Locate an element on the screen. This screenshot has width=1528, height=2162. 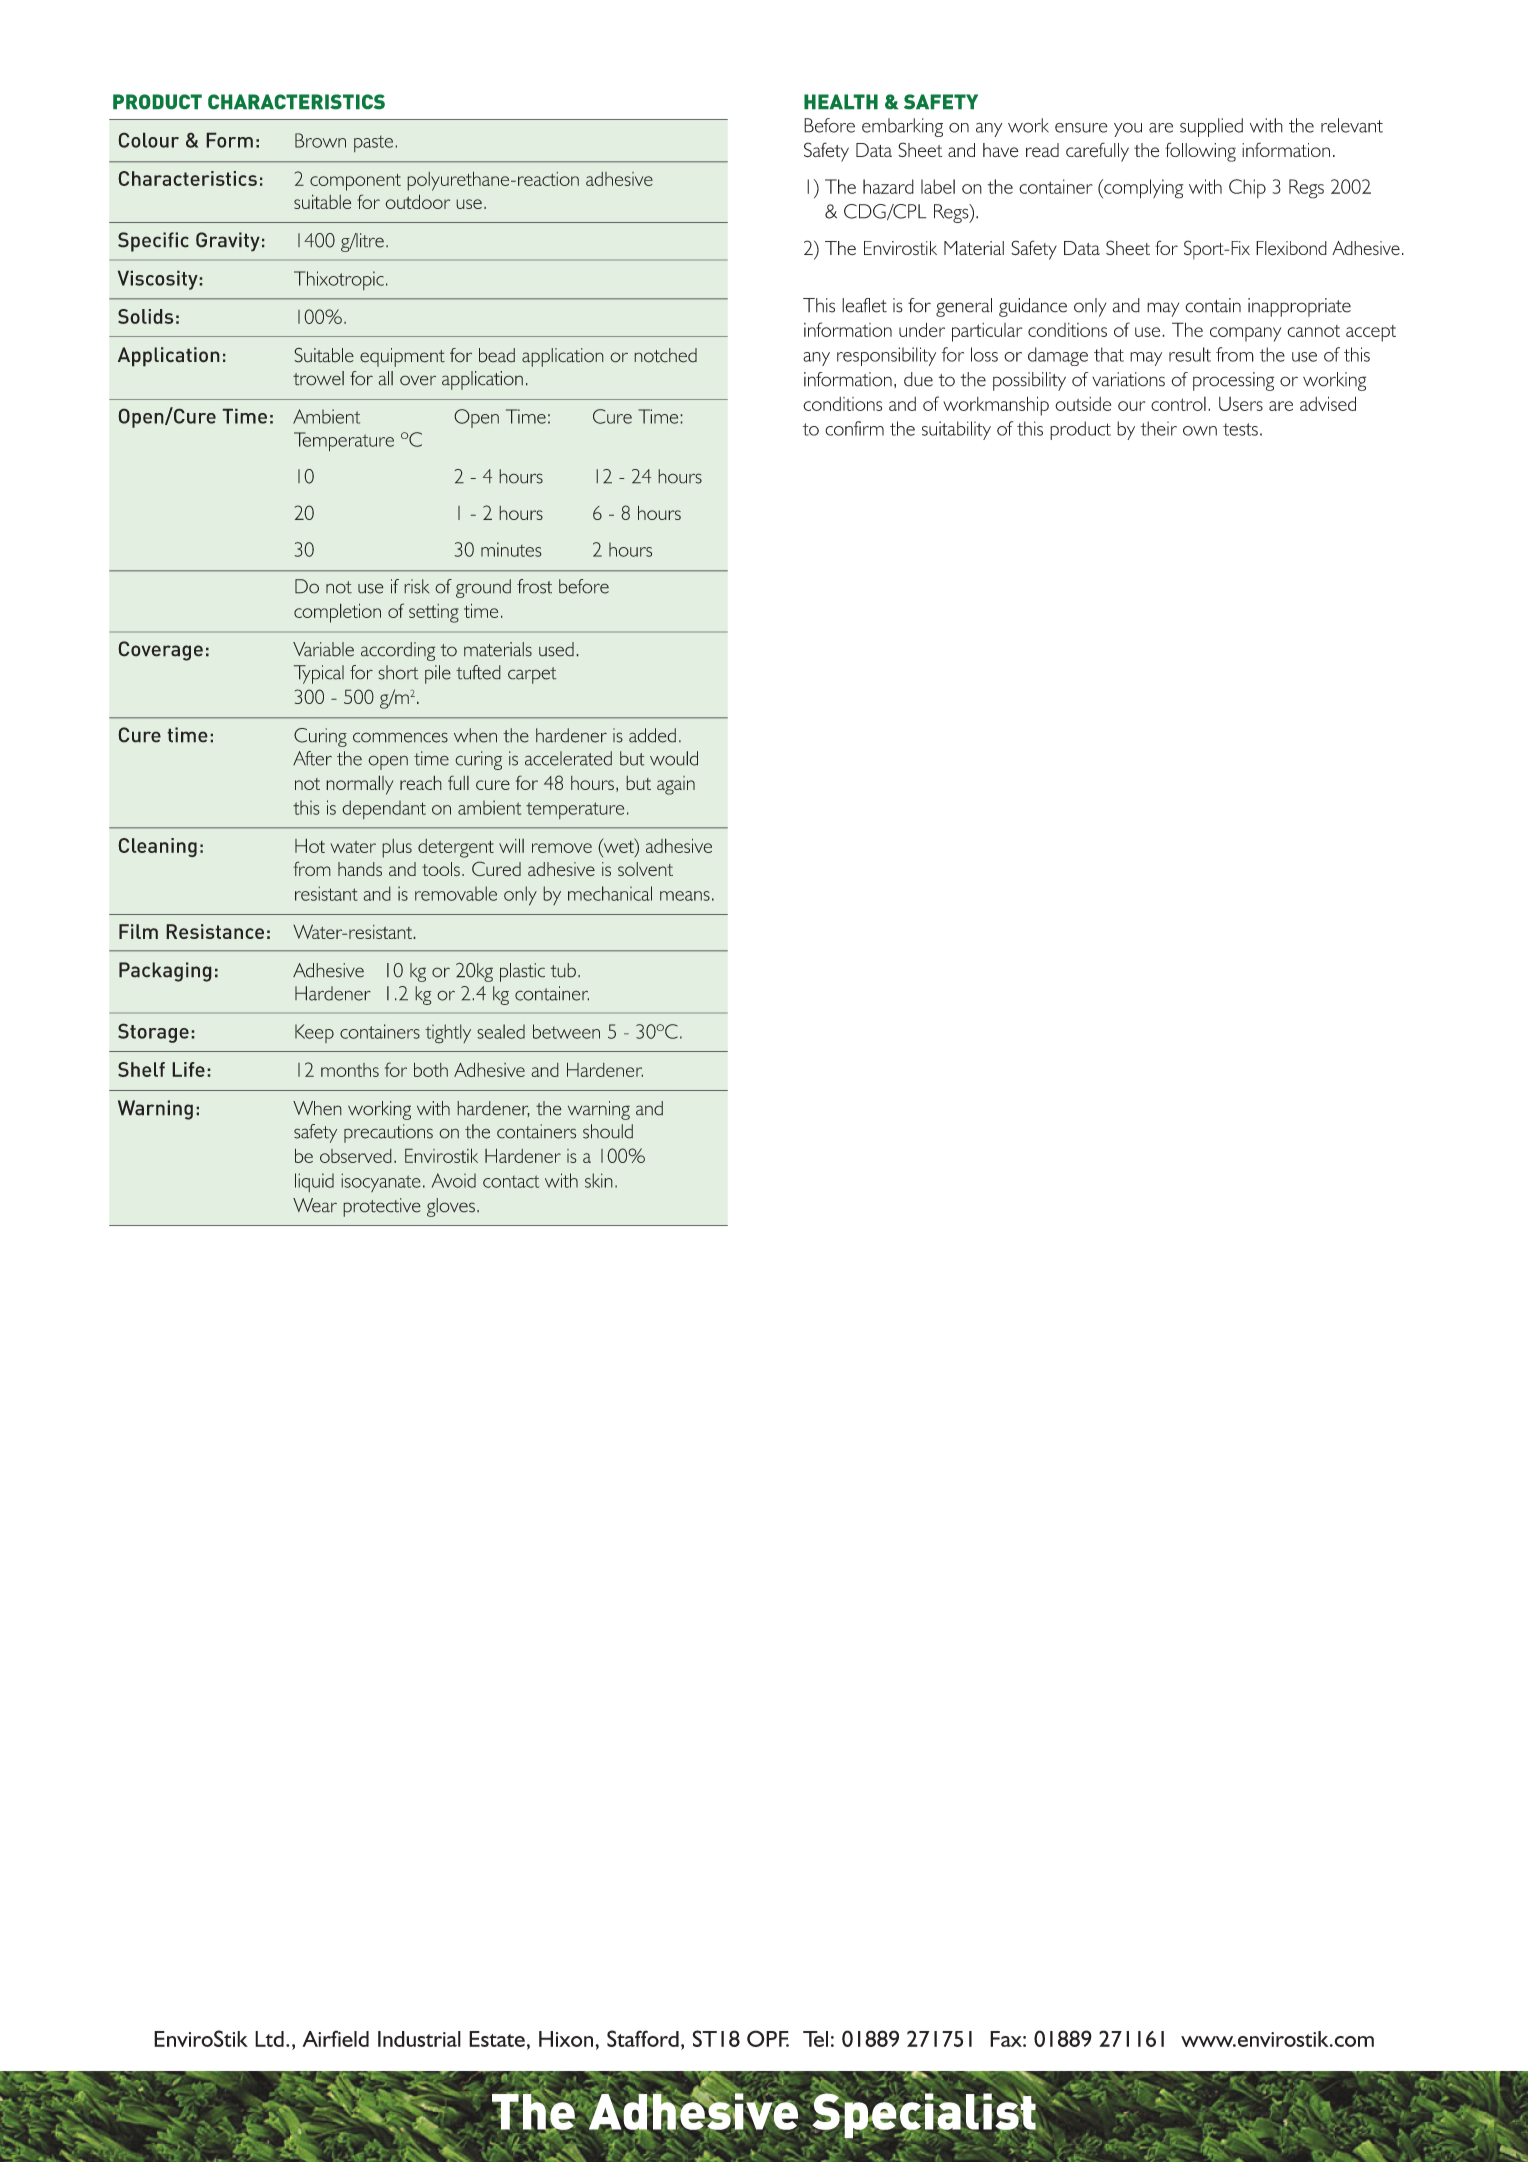
following is located at coordinates (1200, 152).
